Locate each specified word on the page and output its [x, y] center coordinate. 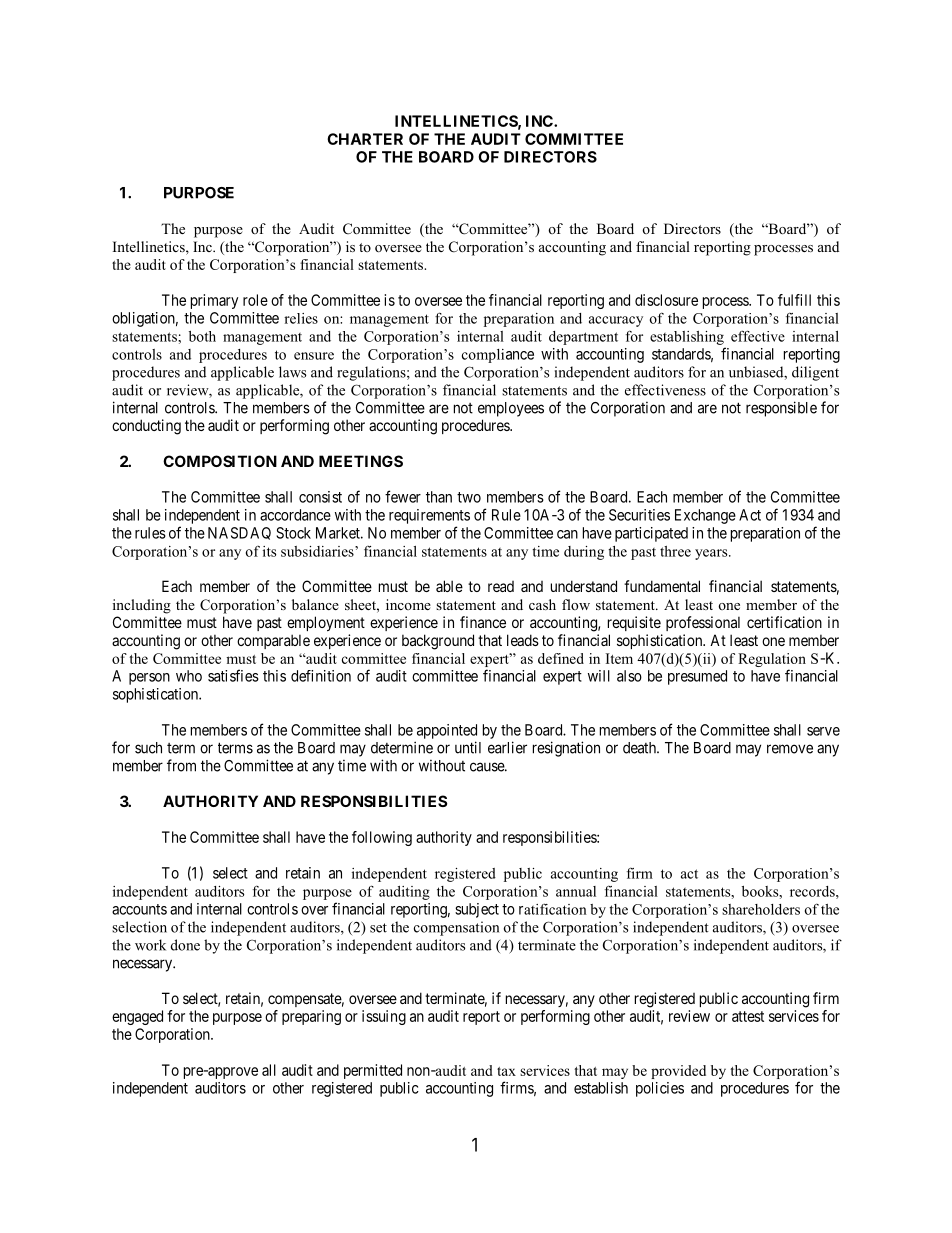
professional [703, 623]
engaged [137, 1017]
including [142, 606]
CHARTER [365, 139]
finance [483, 622]
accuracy [616, 321]
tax [506, 1071]
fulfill [794, 300]
